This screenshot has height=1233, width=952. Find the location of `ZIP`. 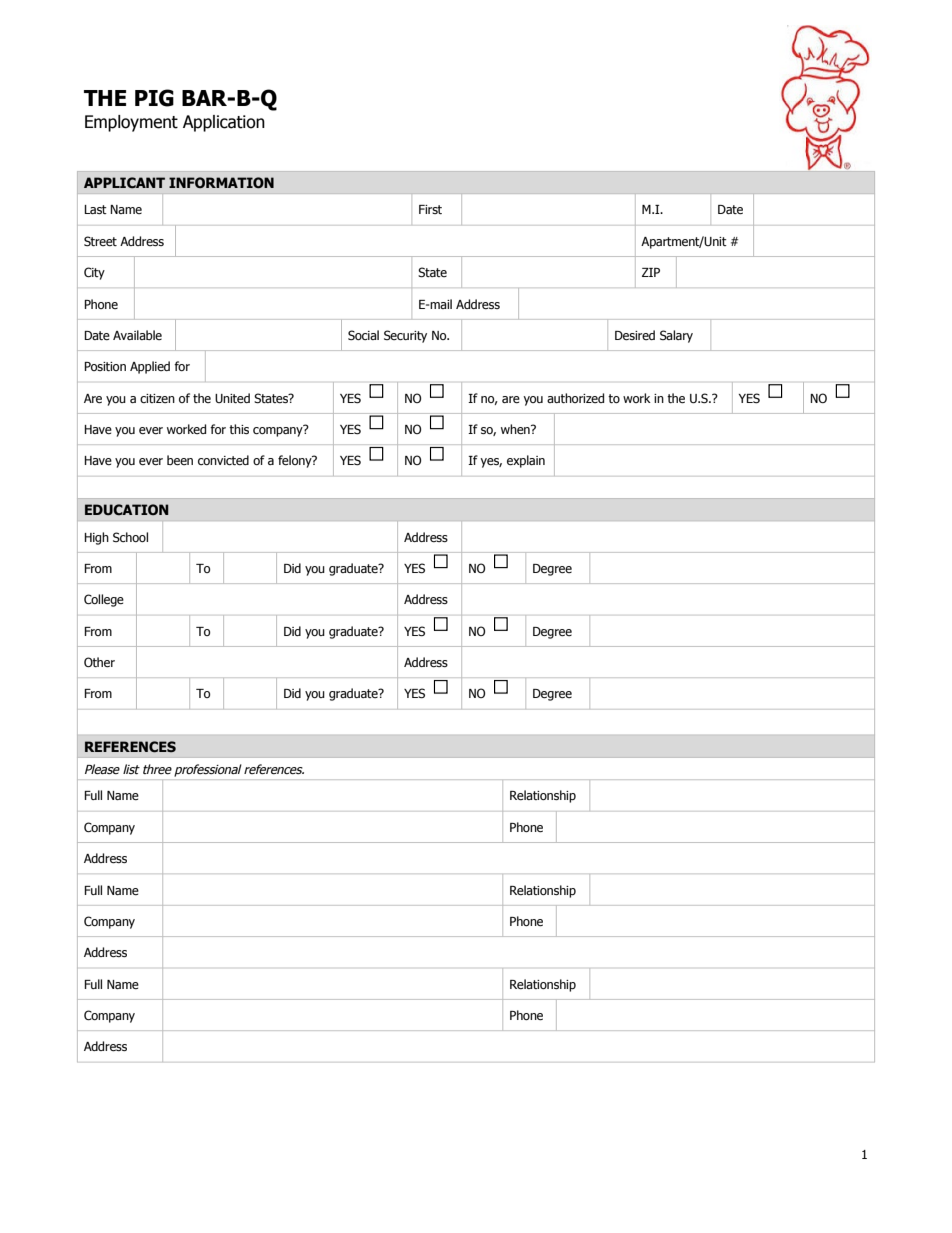

ZIP is located at coordinates (651, 272).
